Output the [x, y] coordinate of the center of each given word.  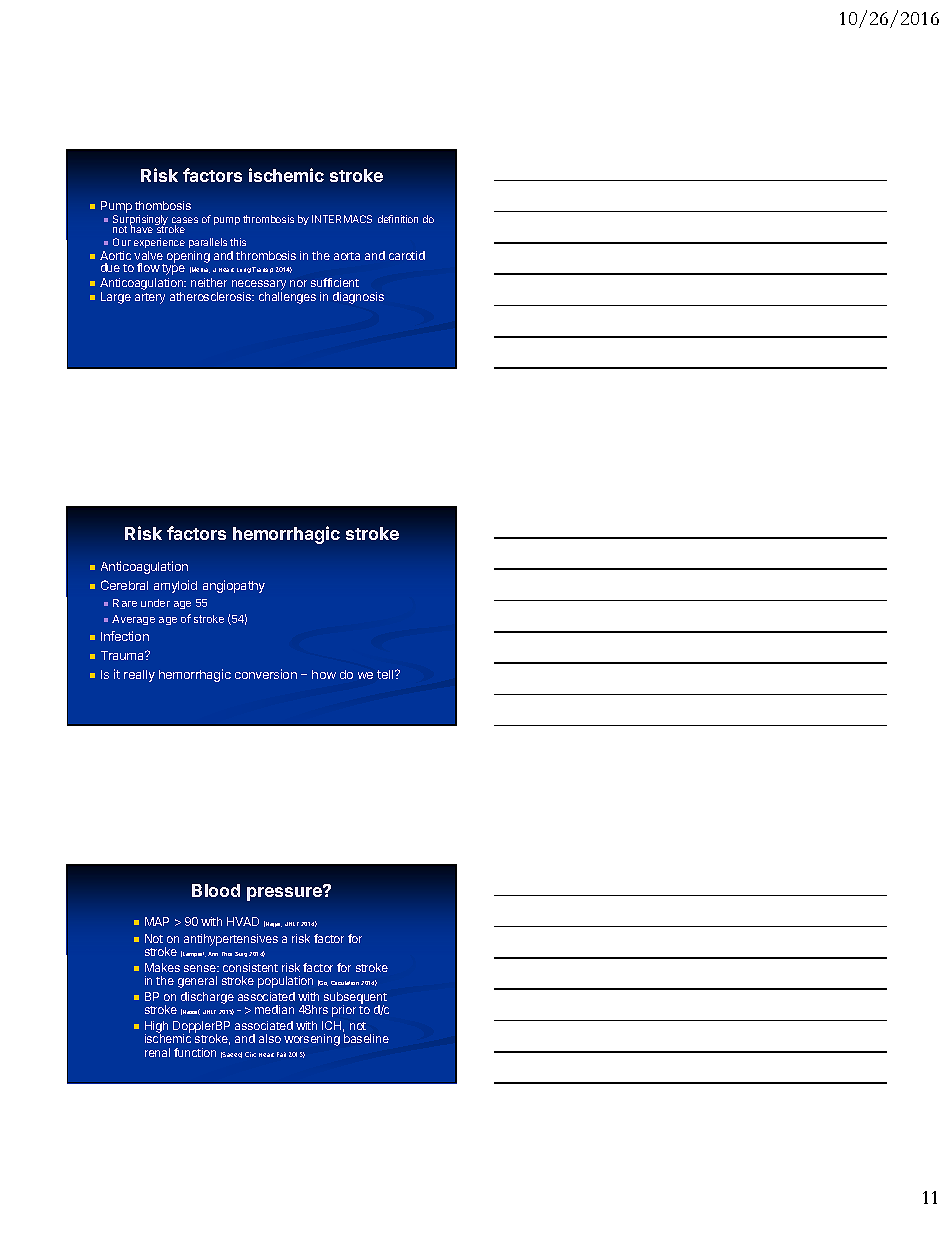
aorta [347, 256]
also [270, 1038]
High [156, 1028]
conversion [266, 674]
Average [133, 620]
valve [148, 255]
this [238, 242]
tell [386, 674]
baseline [366, 1038]
